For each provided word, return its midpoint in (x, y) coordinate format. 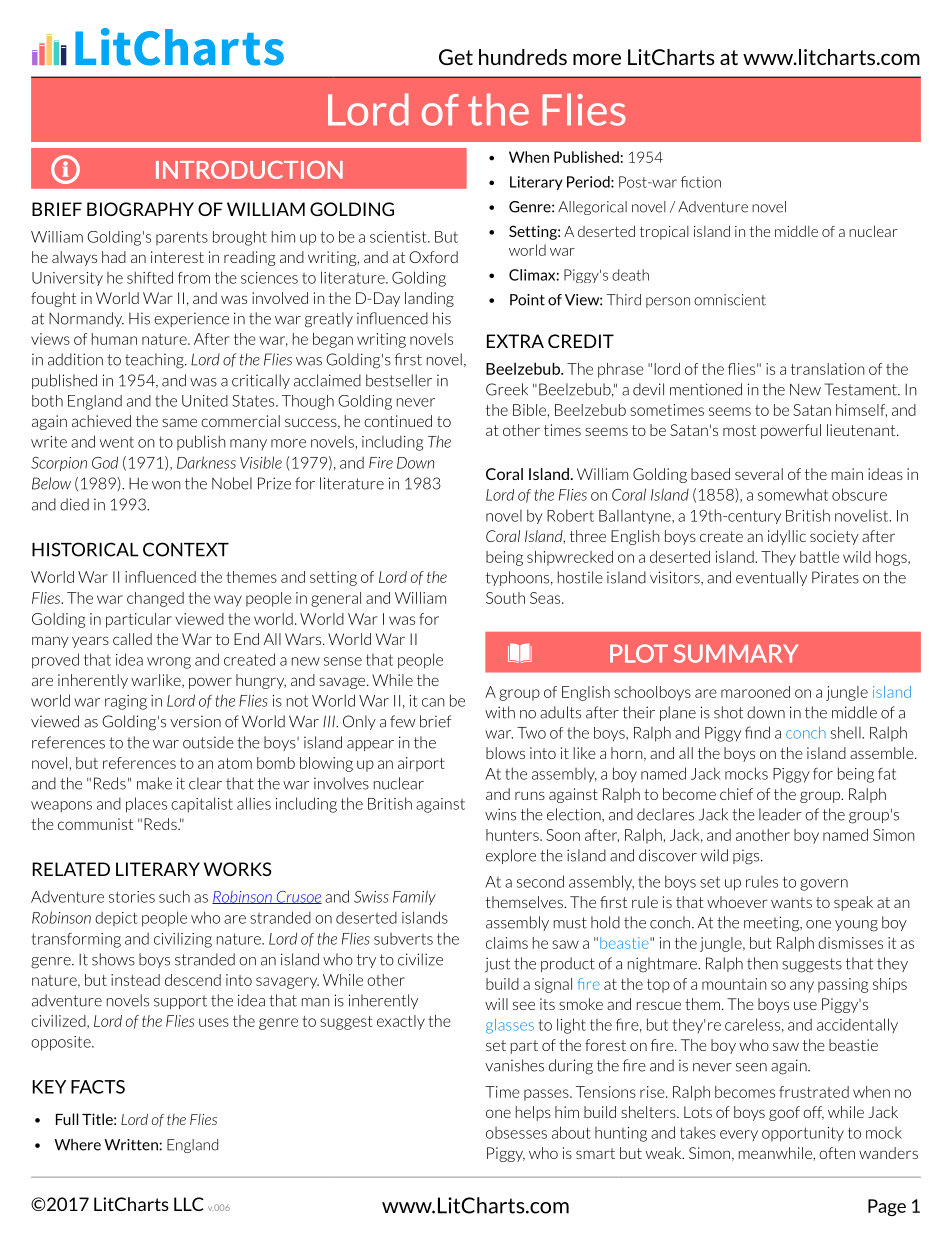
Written (132, 1145)
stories (132, 897)
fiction (701, 182)
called (132, 639)
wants (791, 902)
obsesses (516, 1133)
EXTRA (515, 341)
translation (828, 369)
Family (414, 897)
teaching (155, 361)
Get (456, 57)
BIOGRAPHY (140, 209)
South (505, 598)
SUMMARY (736, 653)
